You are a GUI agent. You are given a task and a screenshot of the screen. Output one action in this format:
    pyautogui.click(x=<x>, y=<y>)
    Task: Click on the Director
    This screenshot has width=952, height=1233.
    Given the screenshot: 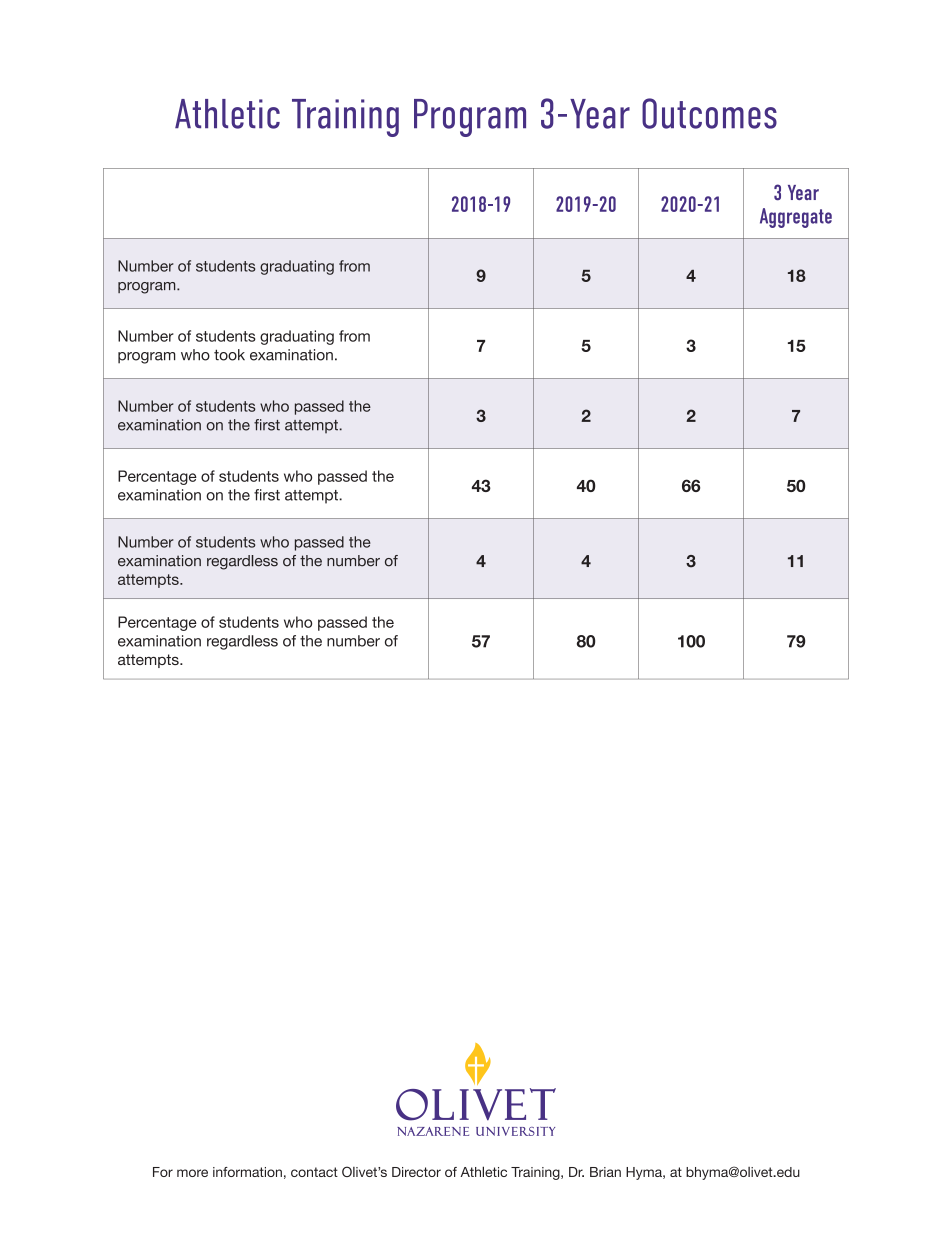 What is the action you would take?
    pyautogui.click(x=416, y=1172)
